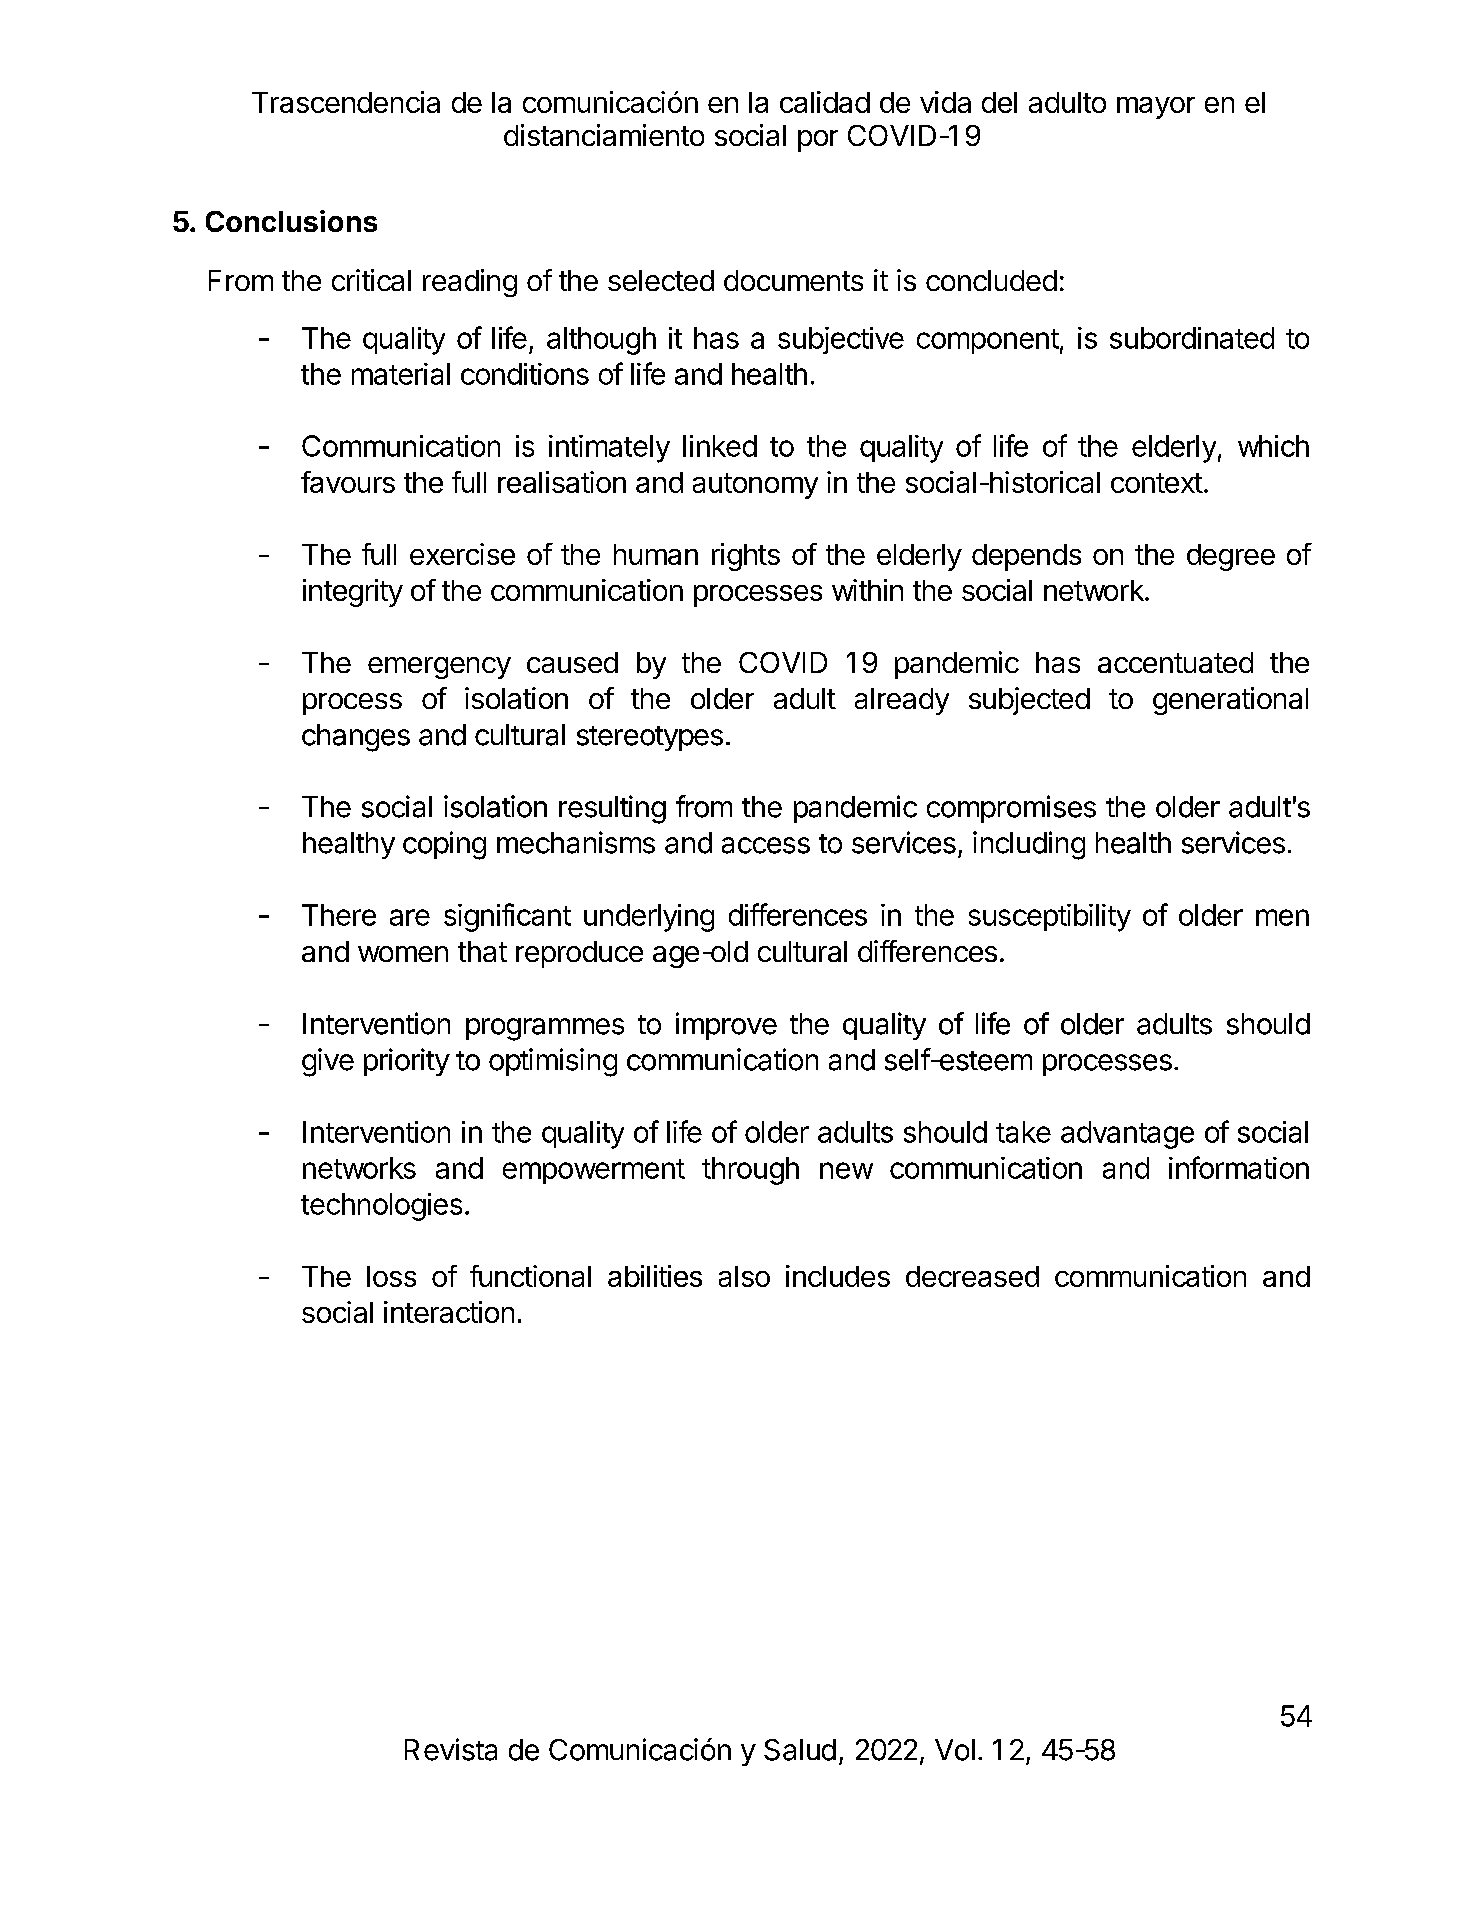  What do you see at coordinates (381, 1207) in the screenshot?
I see `technologies` at bounding box center [381, 1207].
